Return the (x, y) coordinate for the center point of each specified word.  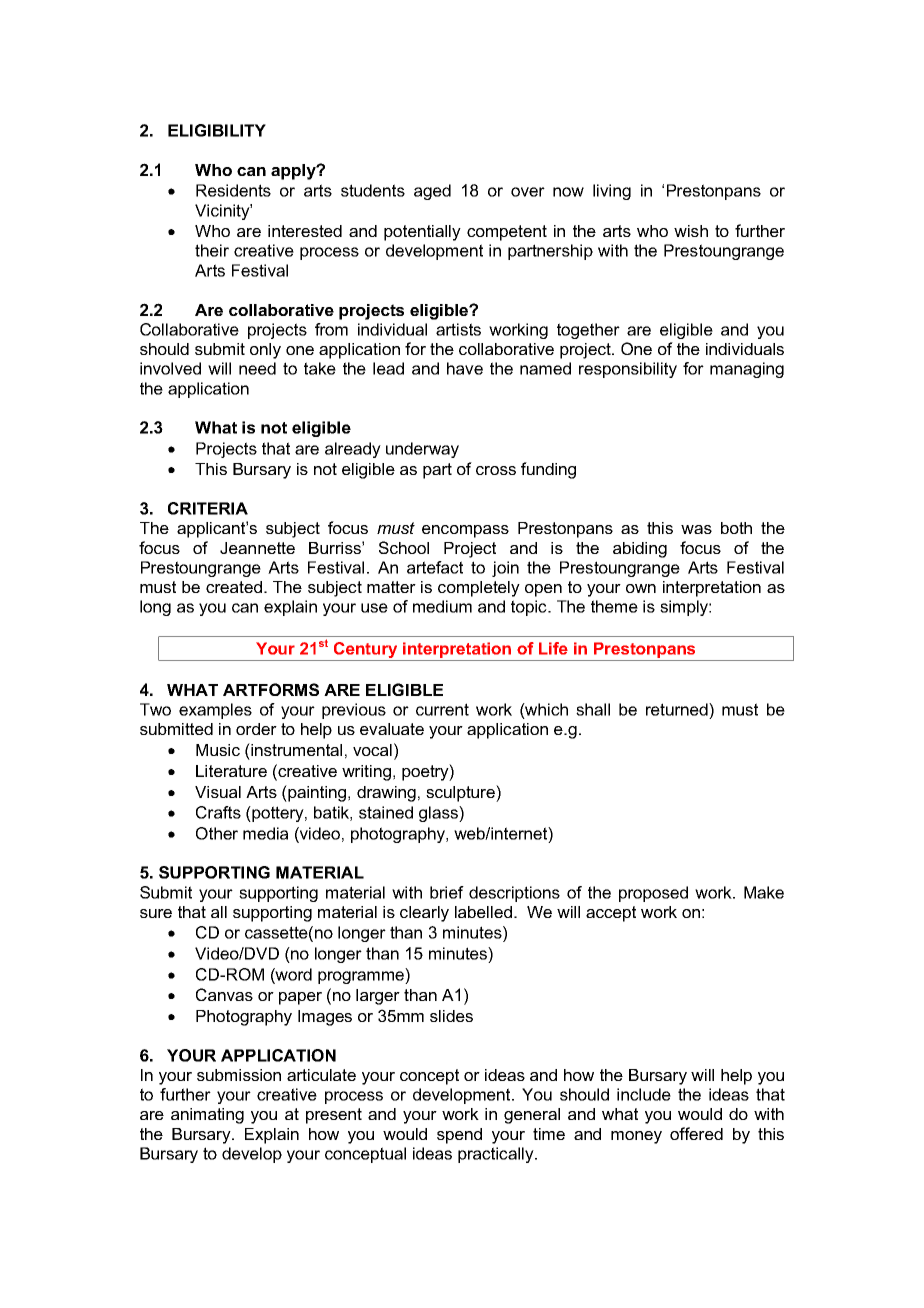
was (696, 529)
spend (459, 1136)
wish (691, 231)
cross (496, 470)
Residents (233, 190)
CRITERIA (208, 508)
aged (432, 192)
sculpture (461, 793)
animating (207, 1116)
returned (678, 711)
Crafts (218, 812)
